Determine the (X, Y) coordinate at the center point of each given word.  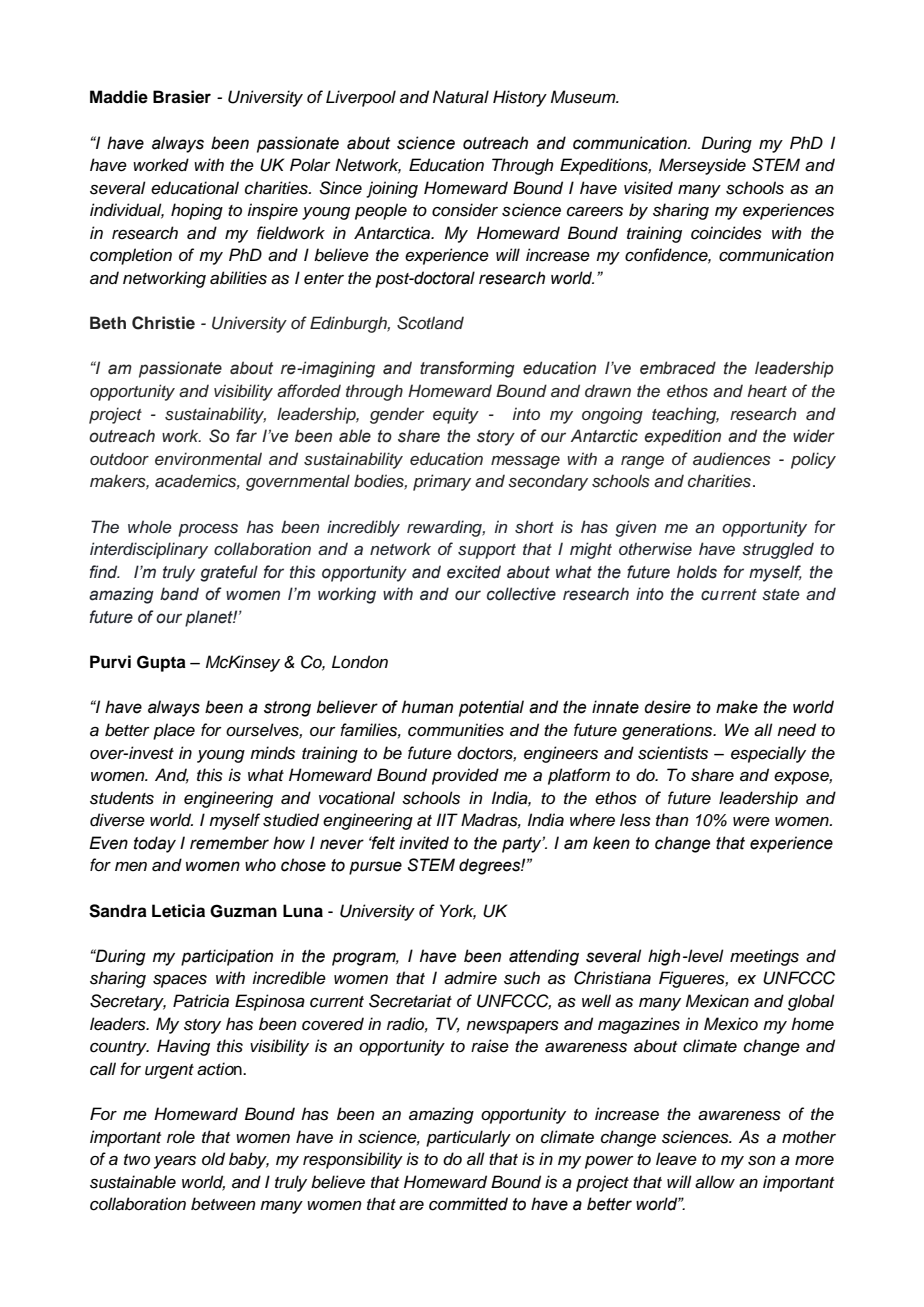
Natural (461, 97)
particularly (468, 1138)
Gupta (161, 663)
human (427, 707)
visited (648, 188)
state (781, 595)
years (175, 1162)
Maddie (119, 97)
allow (715, 1182)
